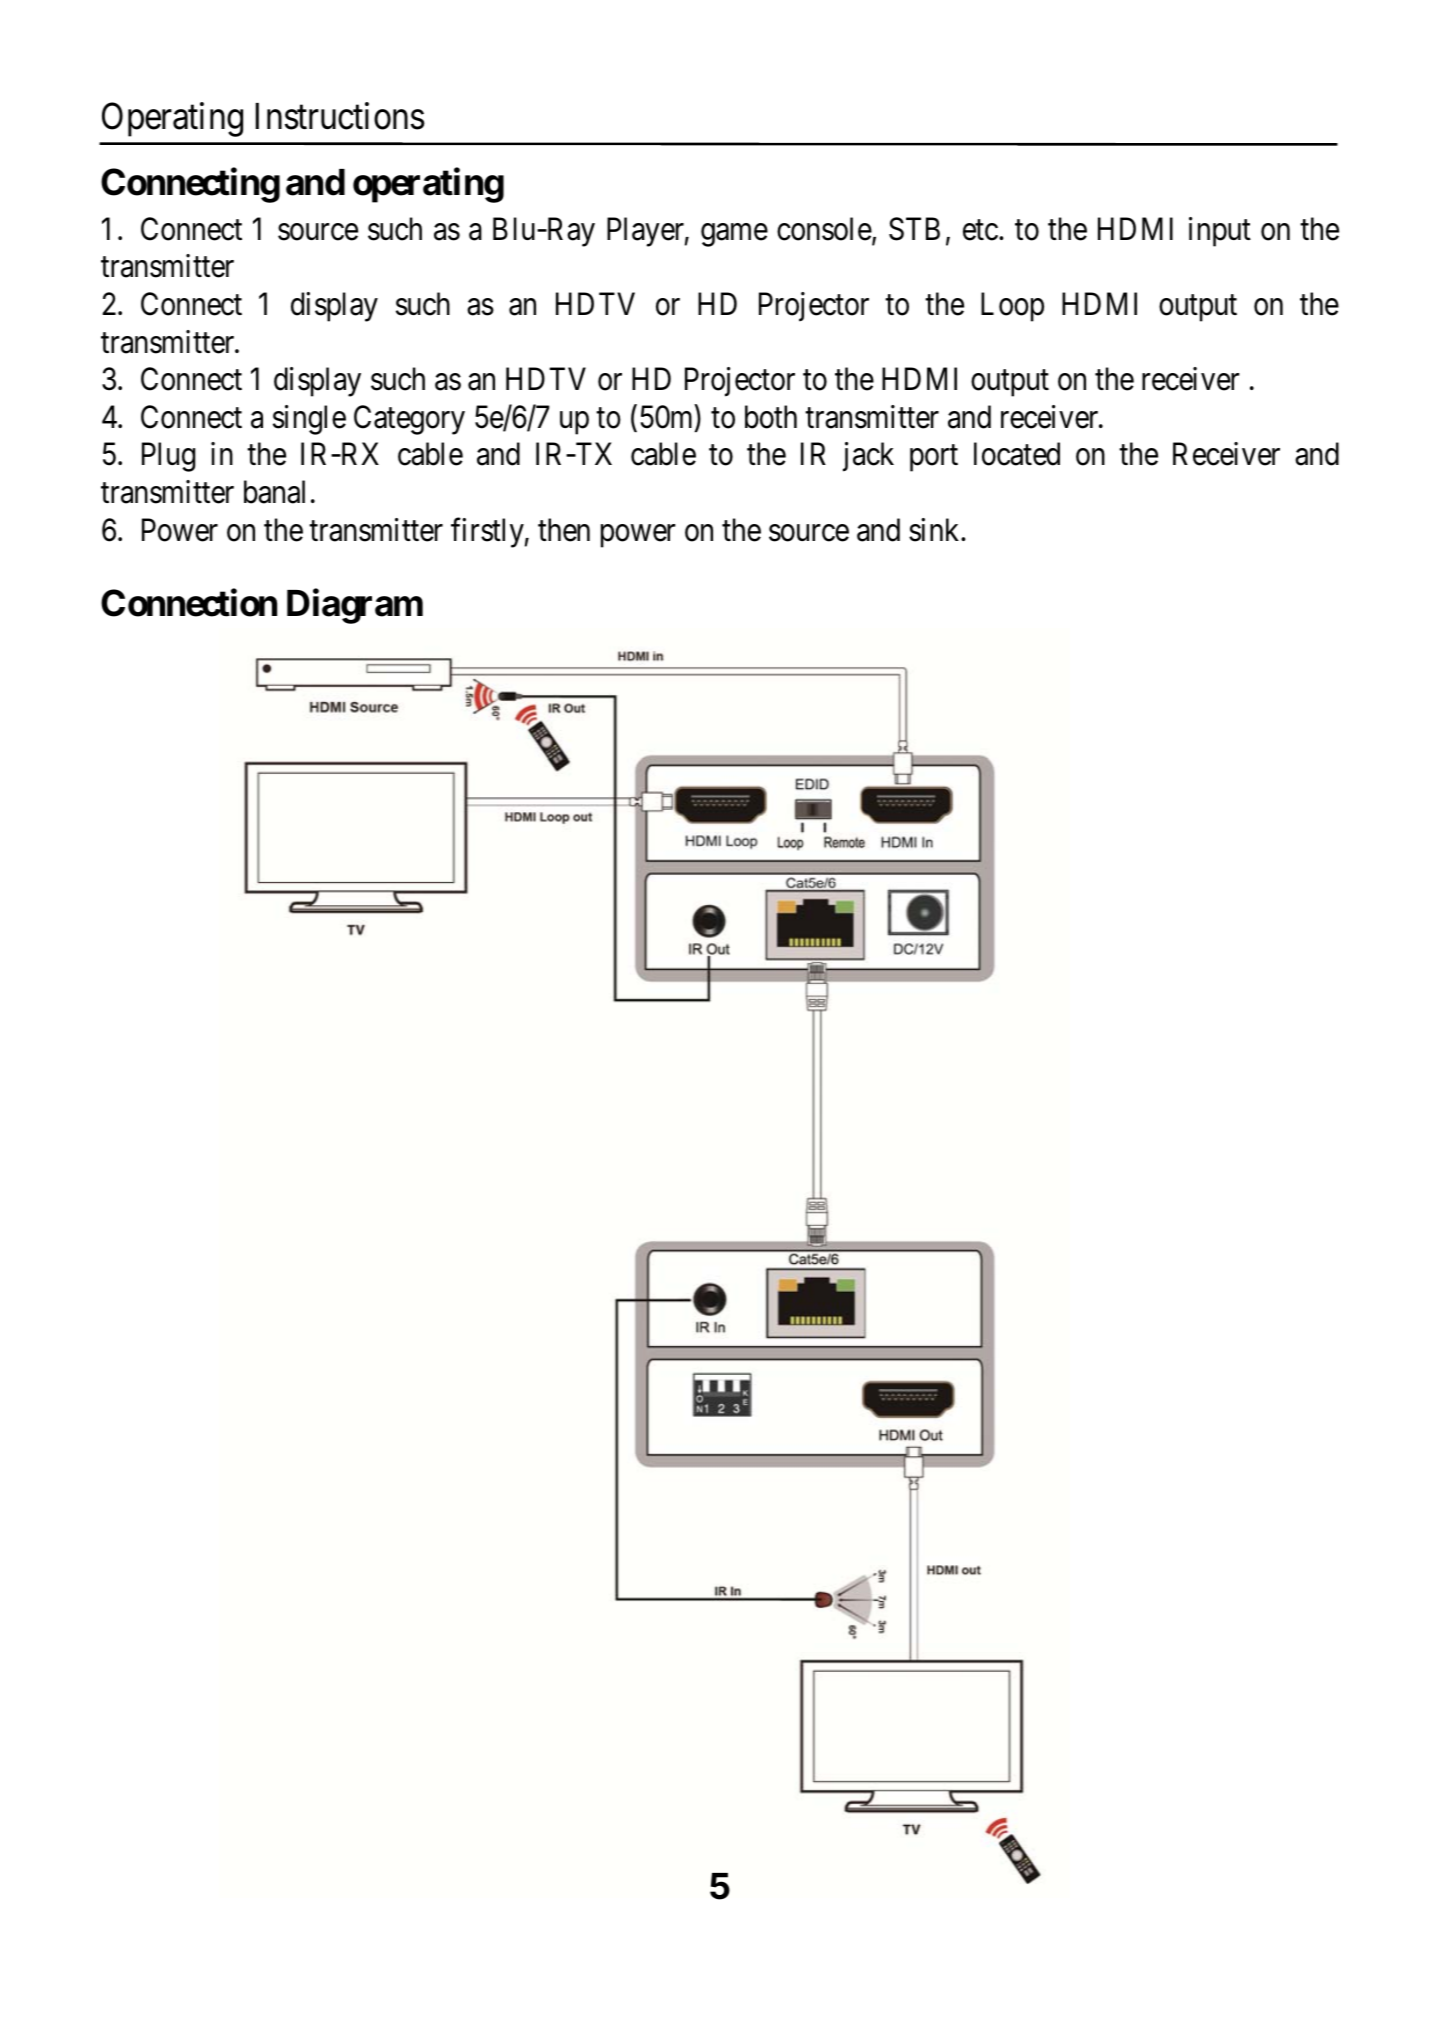  Describe the element at coordinates (914, 229) in the screenshot. I see `STB` at that location.
